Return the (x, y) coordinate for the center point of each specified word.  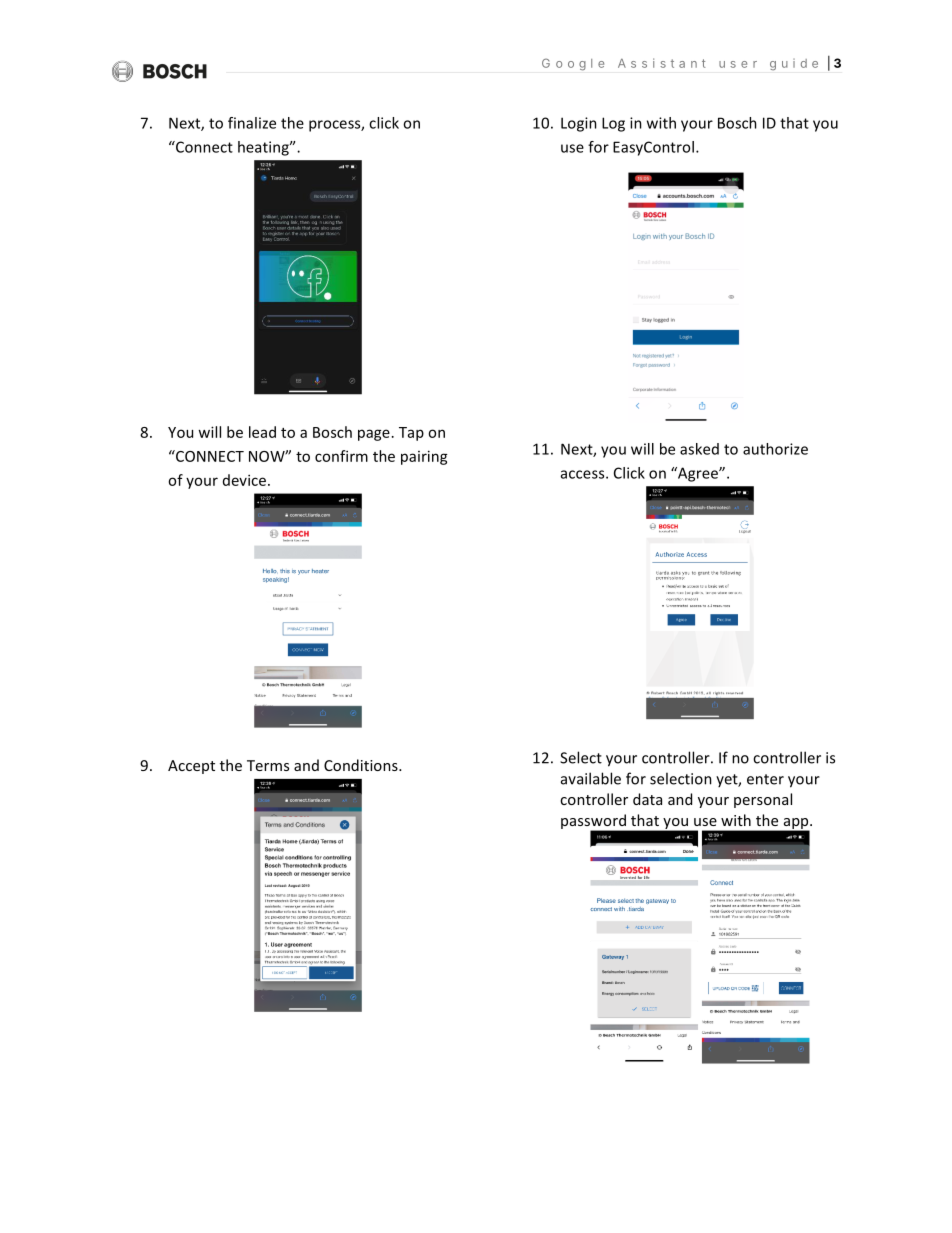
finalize (252, 123)
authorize (775, 449)
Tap (411, 434)
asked (699, 449)
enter (765, 779)
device (244, 480)
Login (579, 124)
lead (262, 432)
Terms (268, 765)
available (591, 778)
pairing (424, 457)
